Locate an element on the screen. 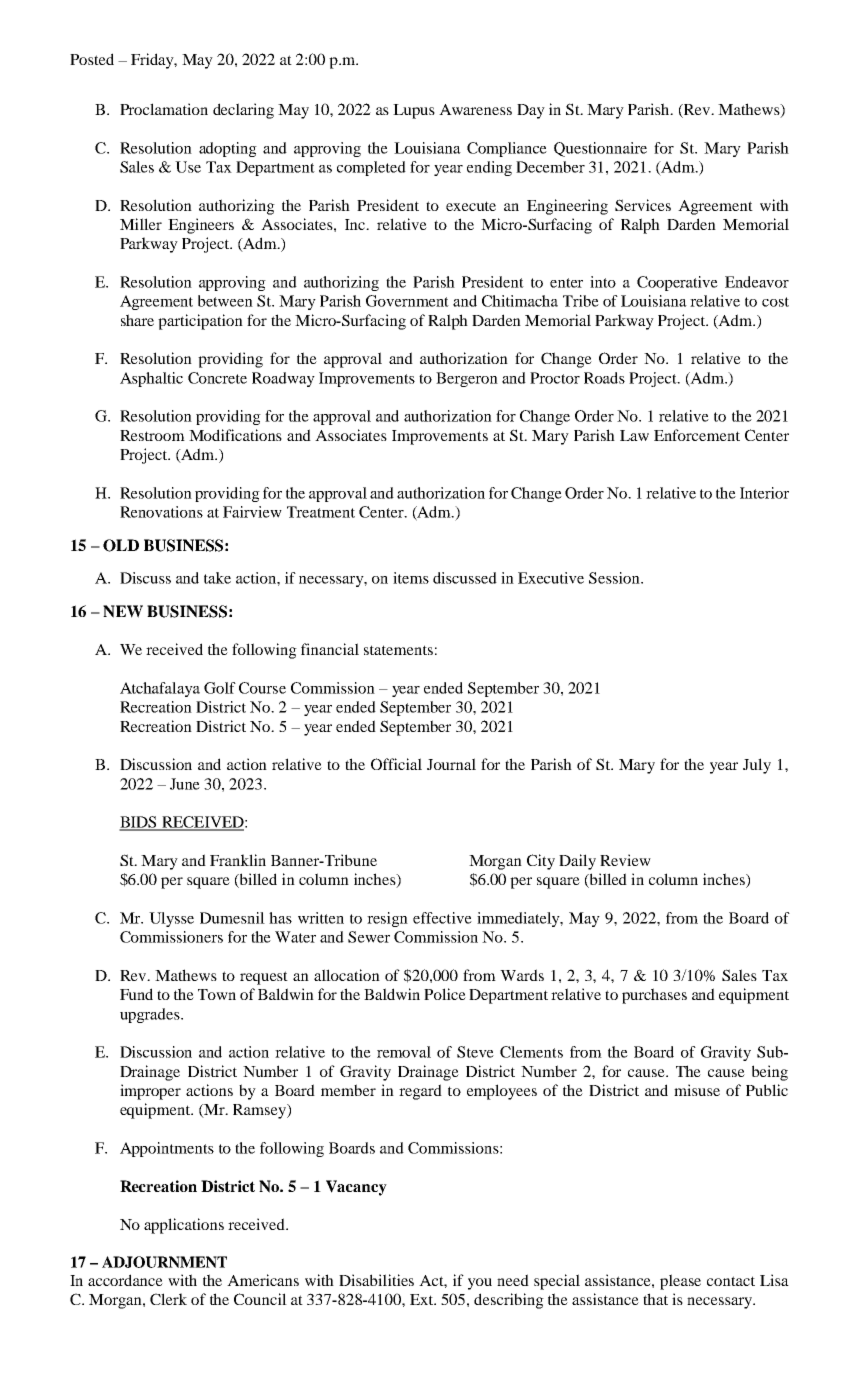 The width and height of the screenshot is (849, 1400). Asphaltic is located at coordinates (151, 379).
